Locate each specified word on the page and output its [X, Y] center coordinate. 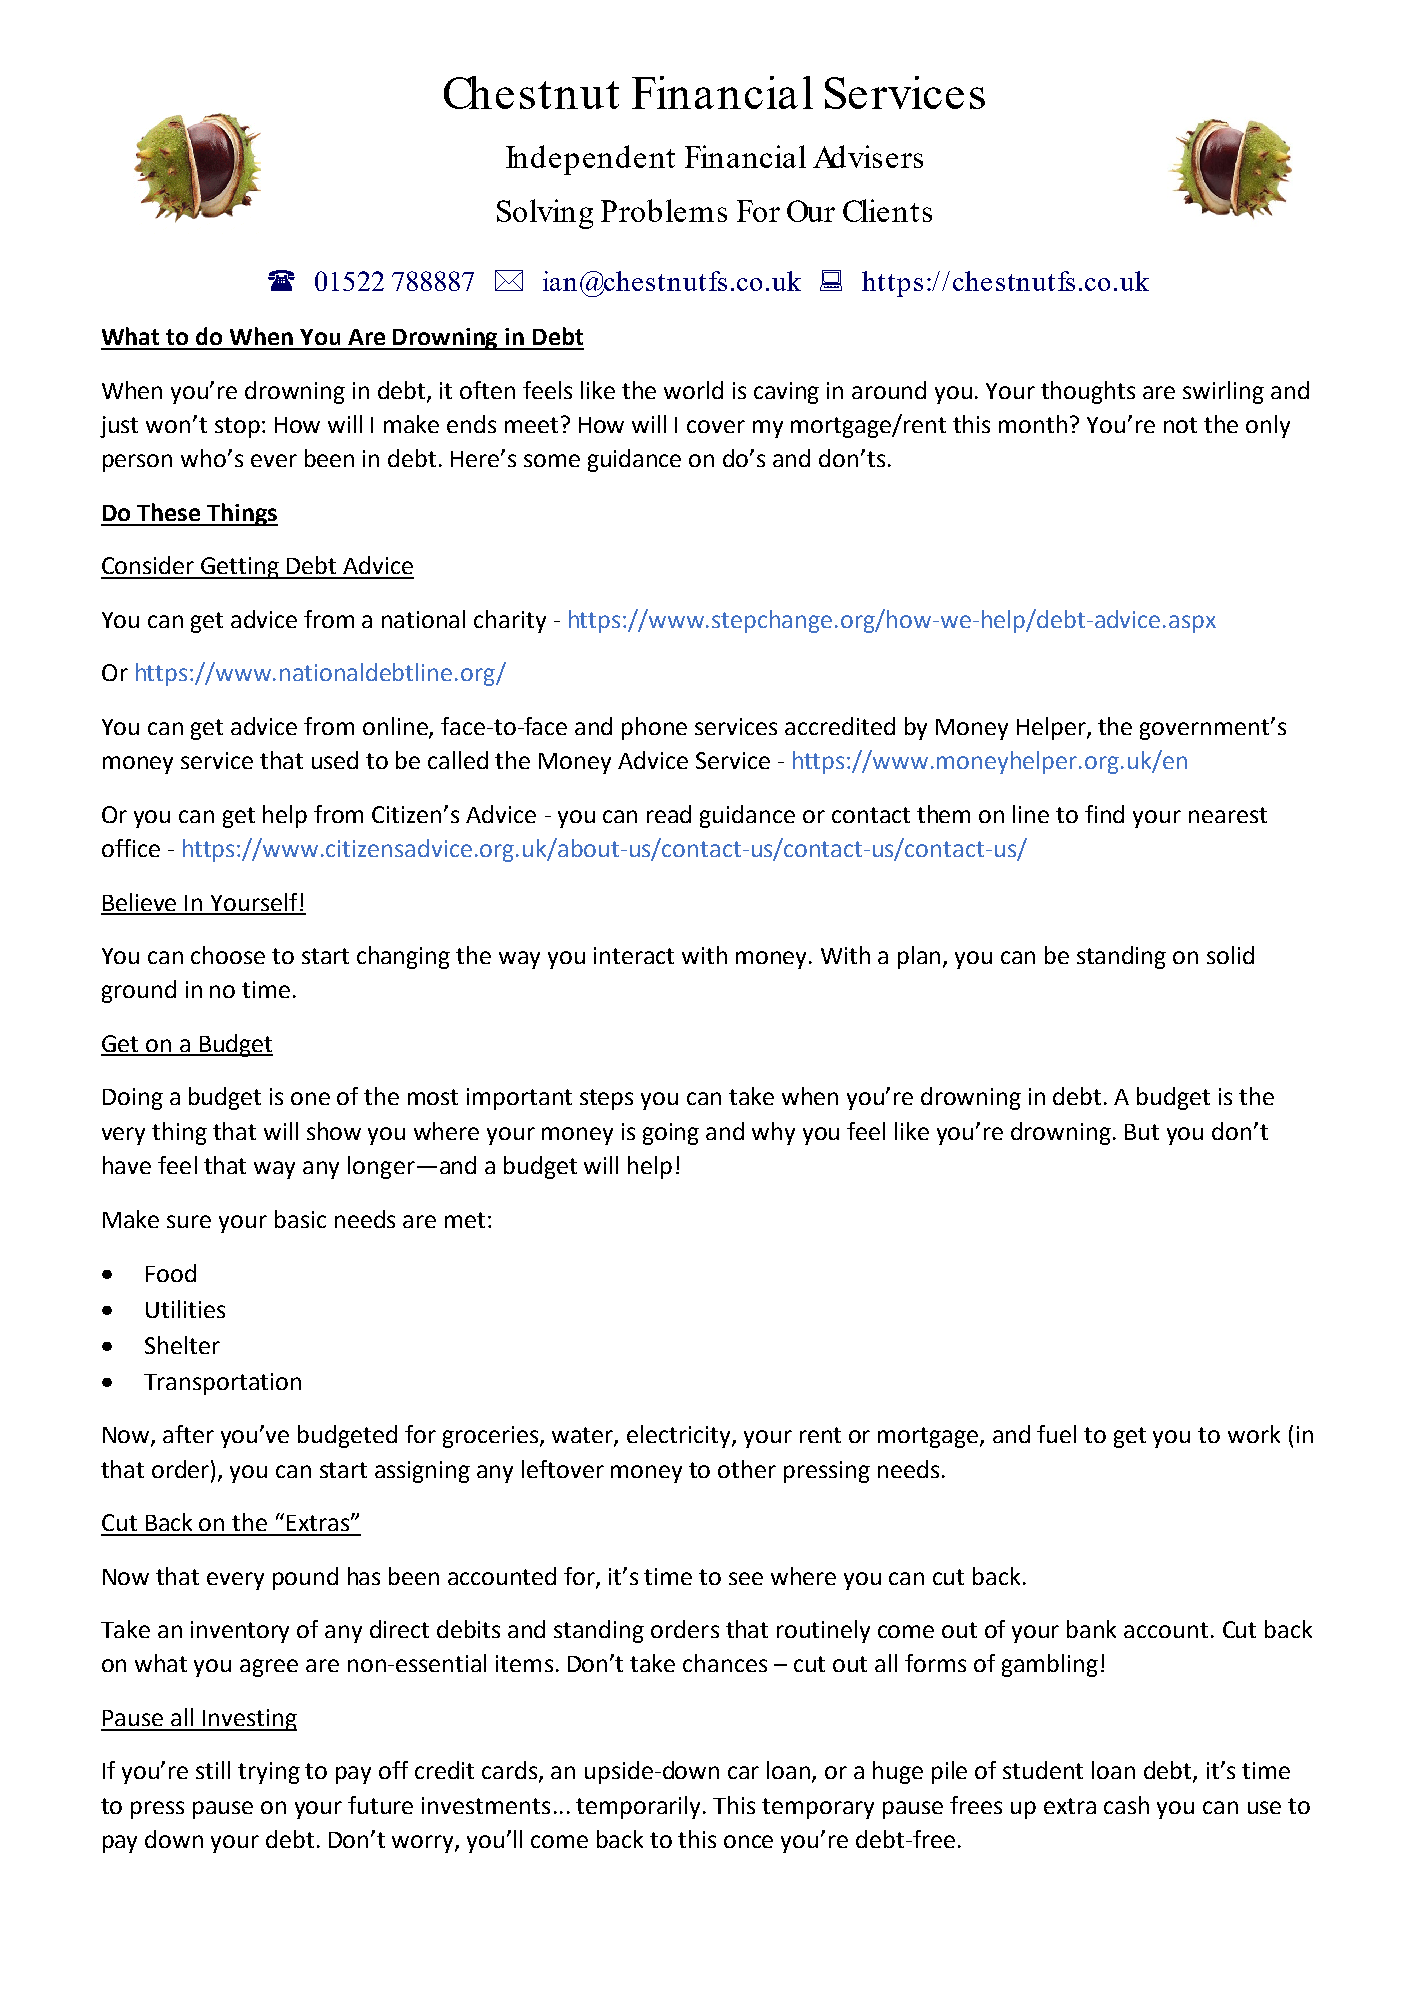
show [334, 1131]
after [188, 1434]
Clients [887, 210]
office [131, 848]
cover [716, 426]
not [1180, 425]
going [671, 1134]
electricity [680, 1436]
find [1104, 814]
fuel [1056, 1434]
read [669, 814]
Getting [241, 568]
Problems [664, 210]
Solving [545, 214]
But [1142, 1132]
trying [269, 1773]
